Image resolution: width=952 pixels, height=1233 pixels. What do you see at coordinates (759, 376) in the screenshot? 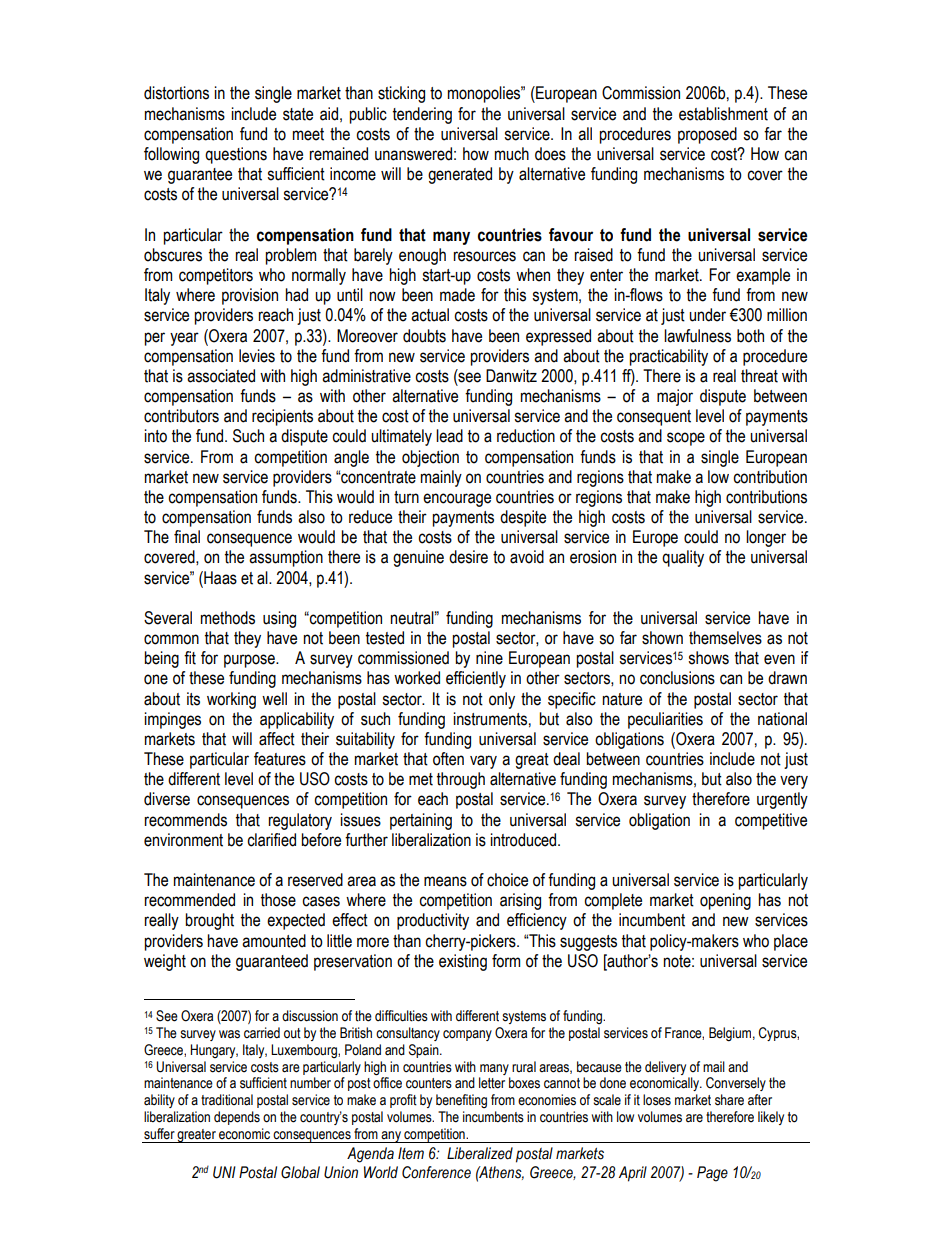
I see `threat` at bounding box center [759, 376].
